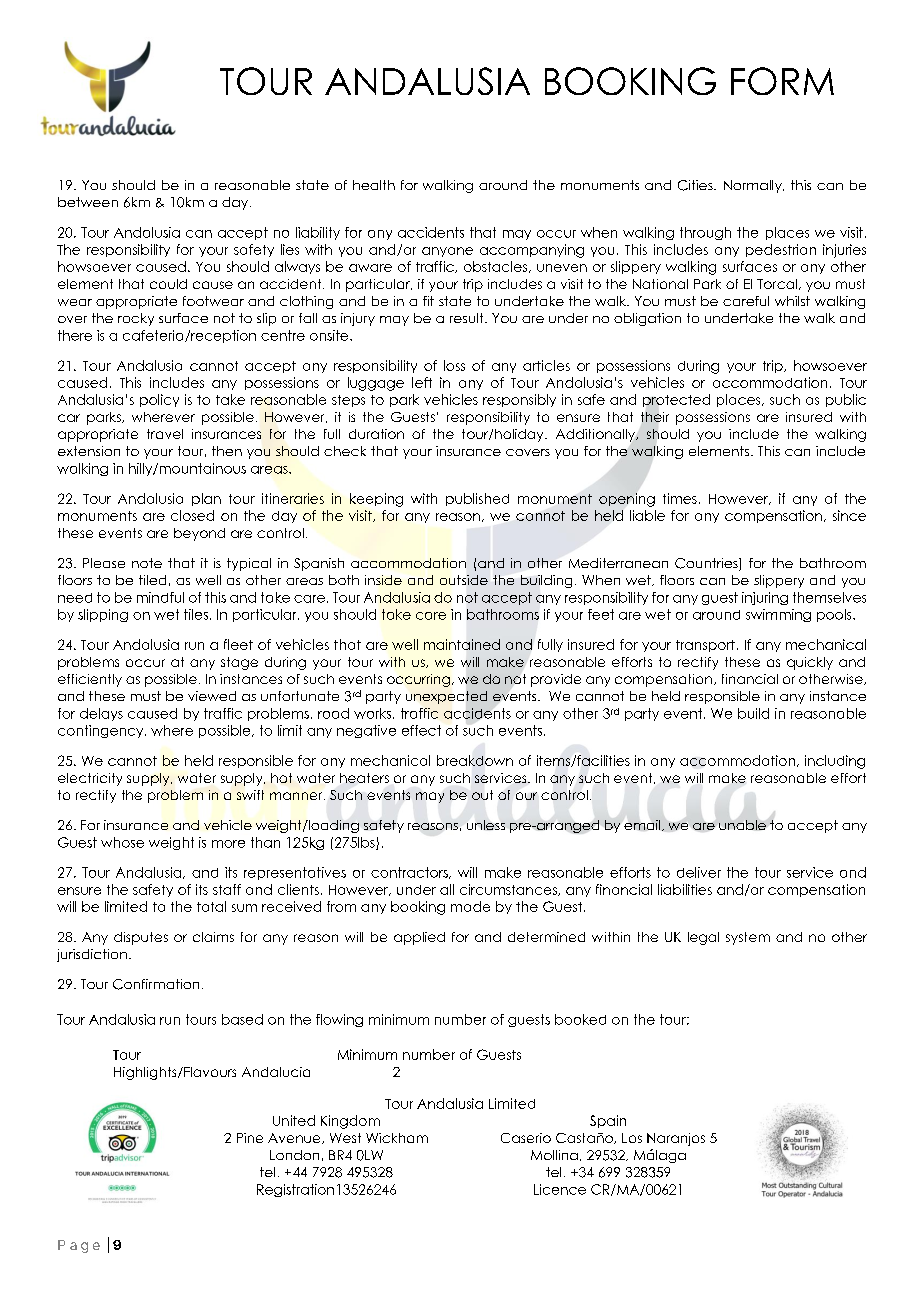 The image size is (924, 1308). I want to click on Pine, so click(250, 1138).
